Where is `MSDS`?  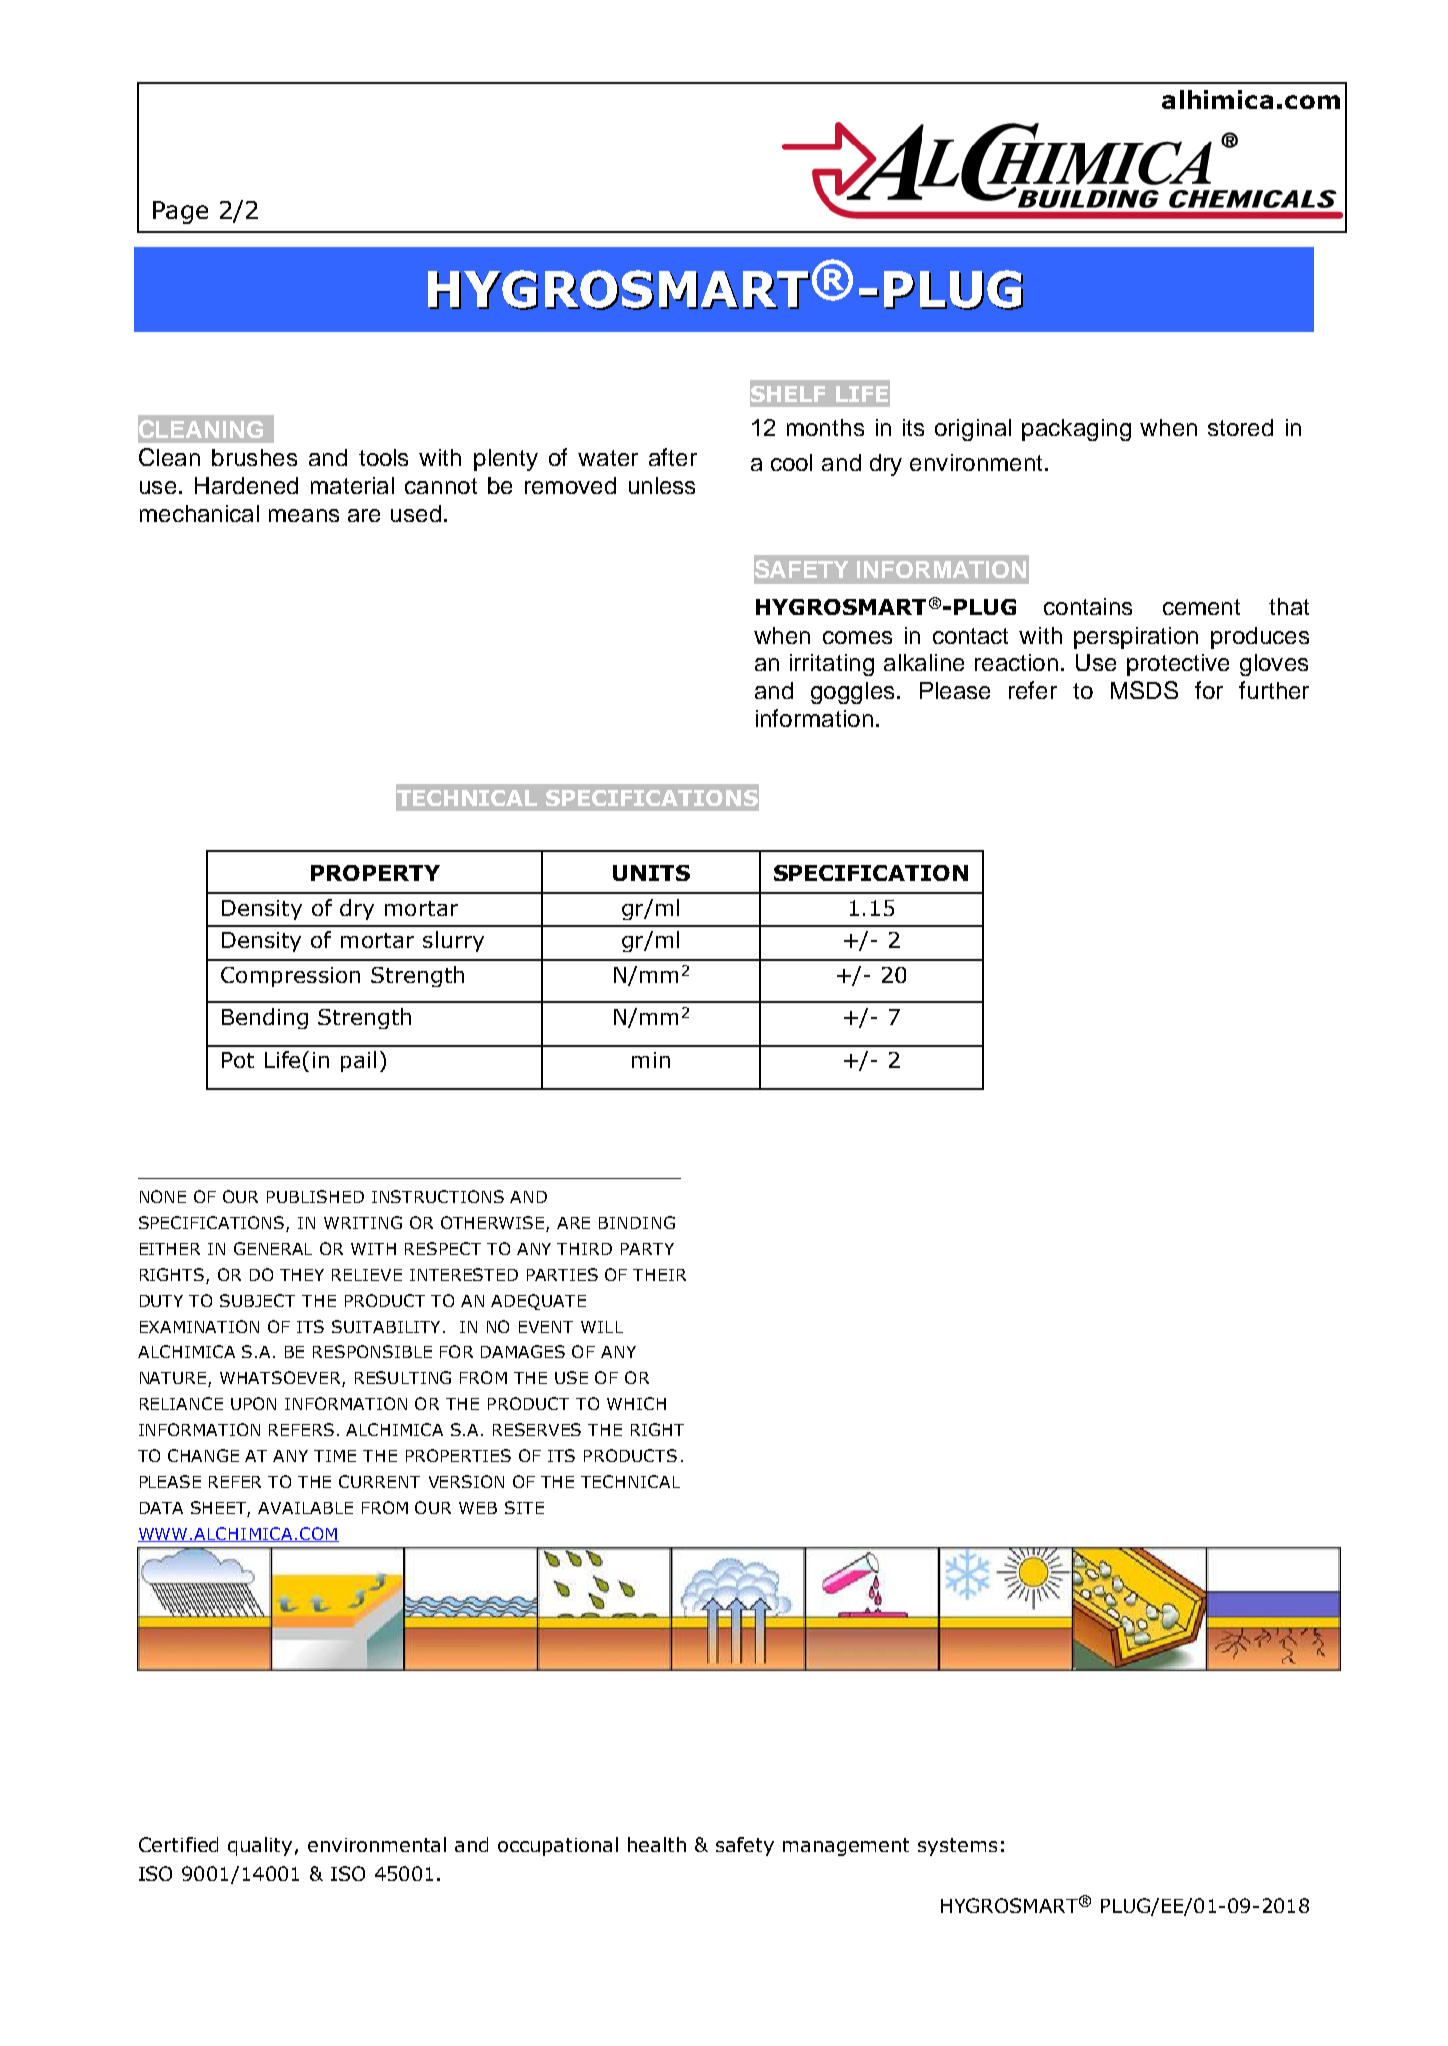 MSDS is located at coordinates (1144, 690).
